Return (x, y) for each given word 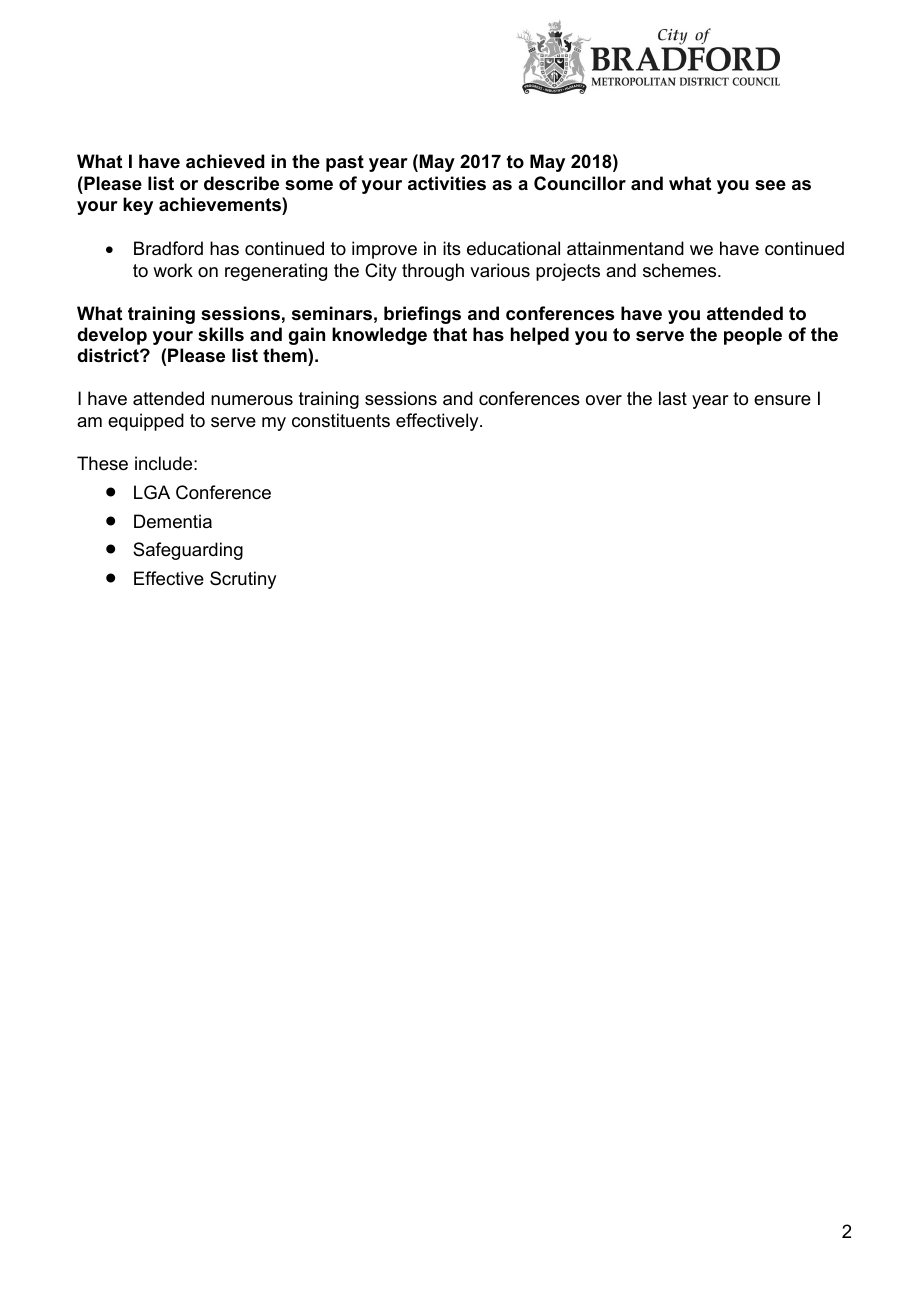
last (673, 398)
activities (447, 183)
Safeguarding (188, 551)
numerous (252, 400)
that (450, 334)
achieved (225, 161)
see (770, 185)
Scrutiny (243, 580)
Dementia (173, 521)
